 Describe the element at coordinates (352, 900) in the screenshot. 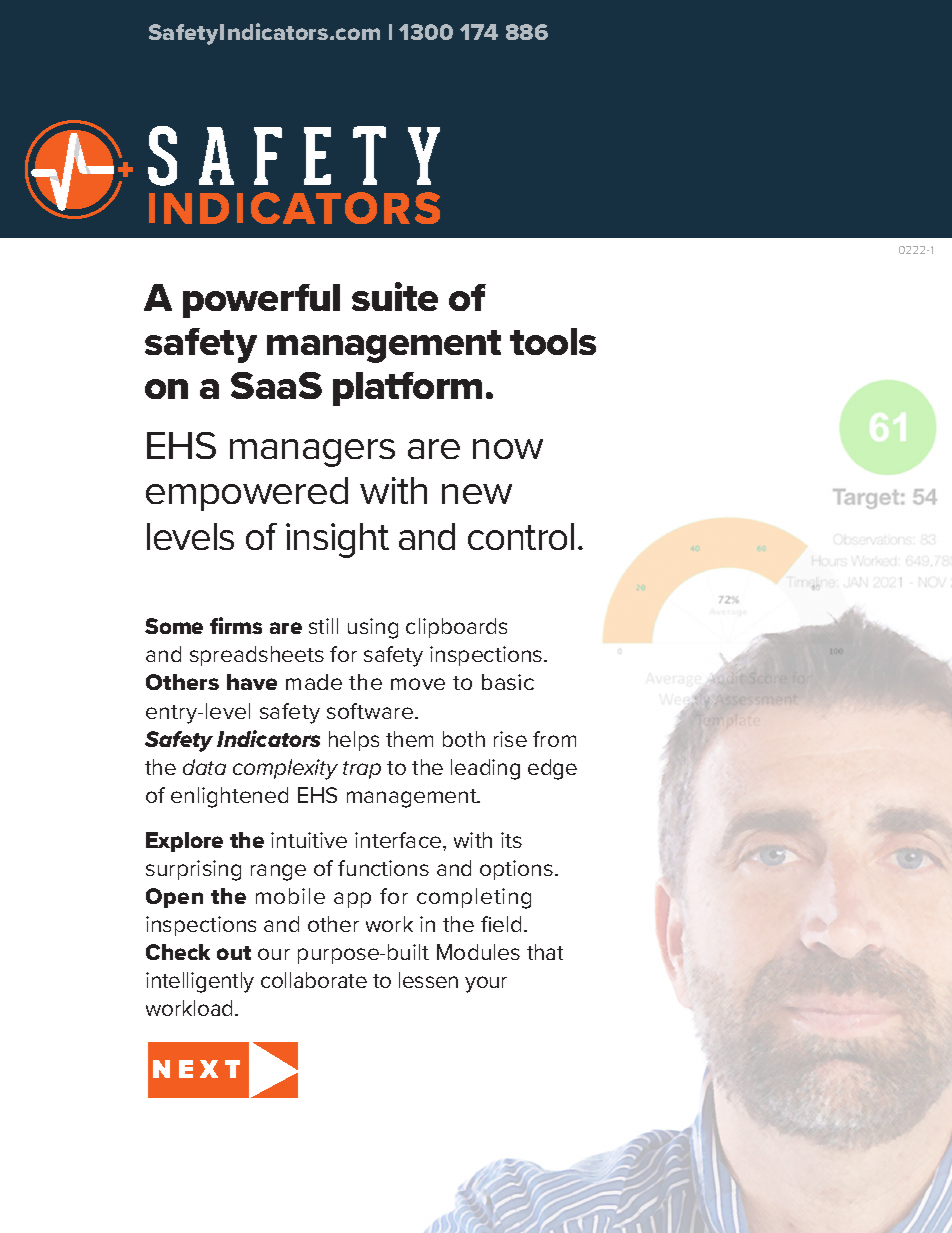

I see `app` at that location.
